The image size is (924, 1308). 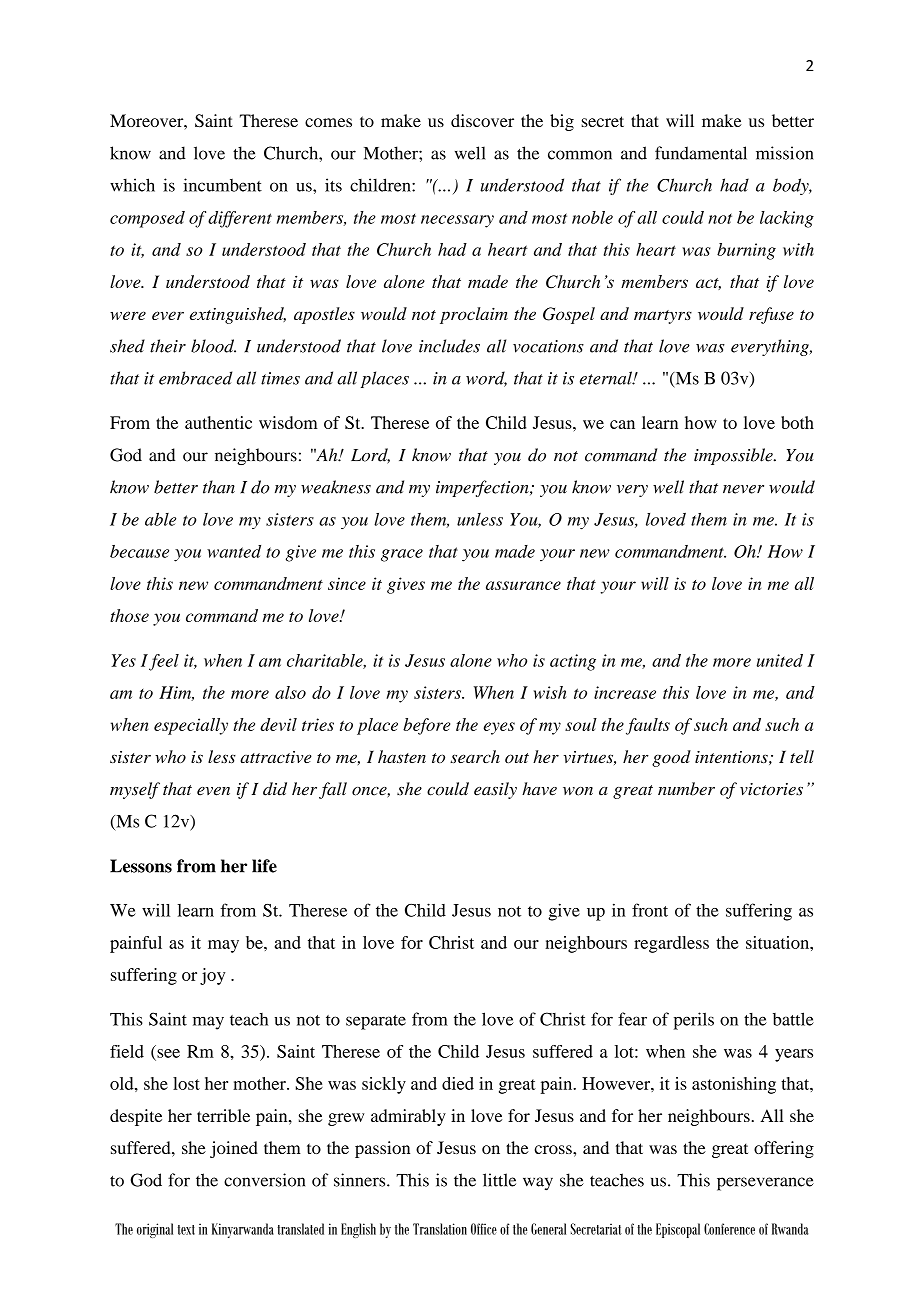 I want to click on text, so click(x=186, y=1230).
